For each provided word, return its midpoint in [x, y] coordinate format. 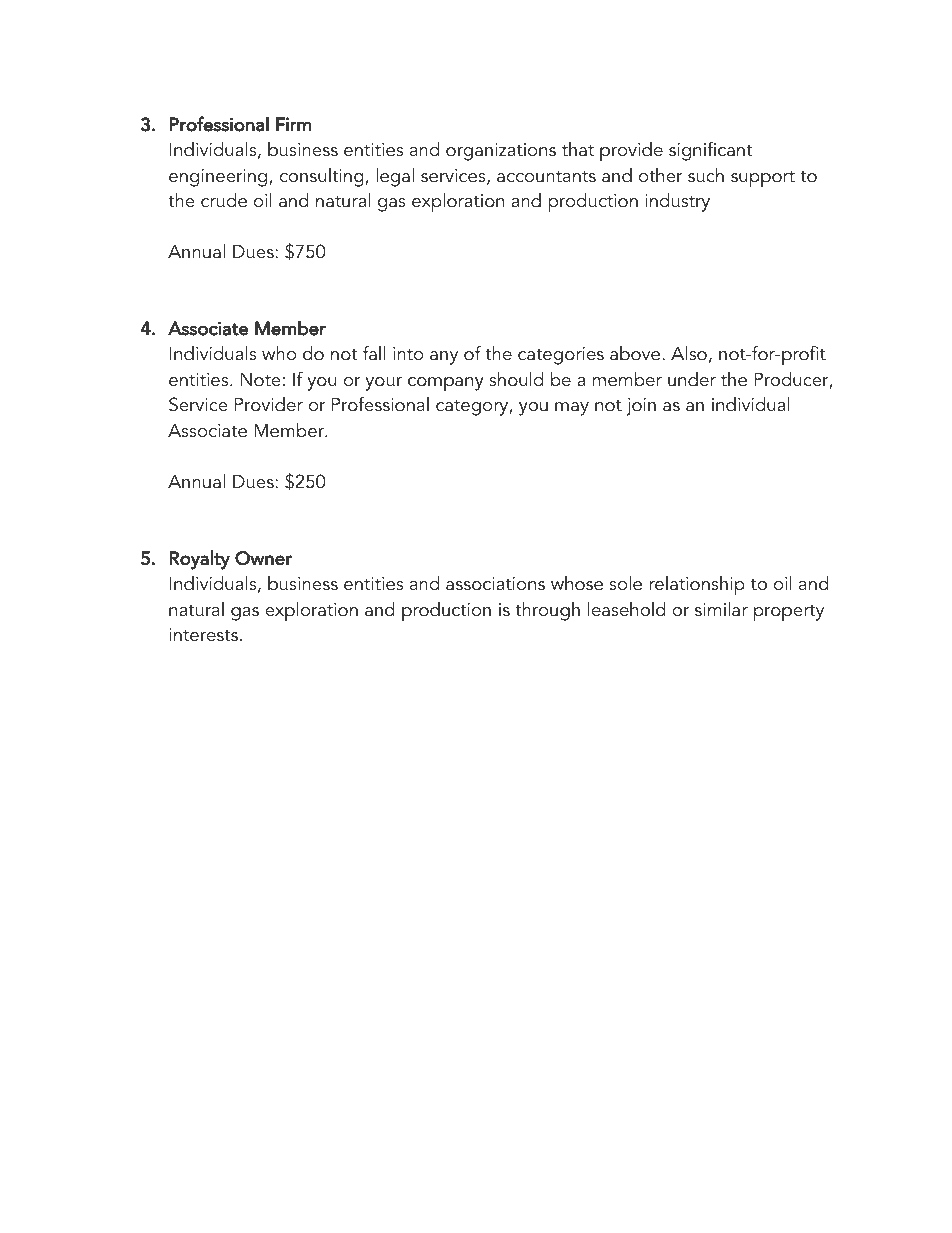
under [692, 379]
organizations [501, 152]
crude [224, 200]
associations [495, 584]
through [547, 611]
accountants [546, 176]
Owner [263, 558]
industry [677, 202]
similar [721, 609]
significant [710, 151]
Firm [293, 124]
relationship [697, 586]
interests [203, 635]
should [516, 379]
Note [260, 379]
